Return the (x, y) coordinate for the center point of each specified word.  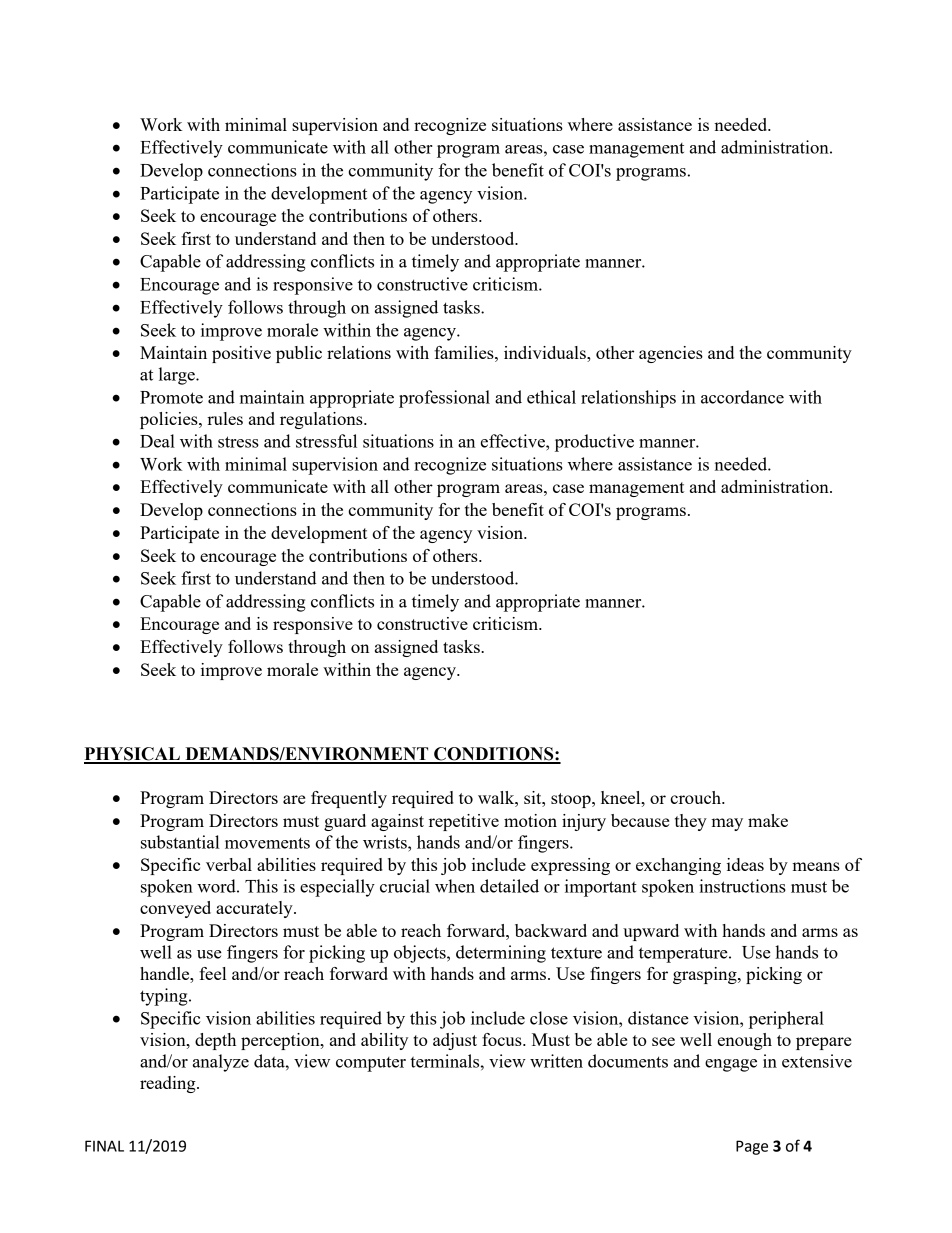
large (178, 376)
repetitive (464, 822)
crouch (696, 797)
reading (169, 1084)
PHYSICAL (133, 755)
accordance (742, 397)
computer (371, 1064)
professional (444, 399)
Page (752, 1147)
